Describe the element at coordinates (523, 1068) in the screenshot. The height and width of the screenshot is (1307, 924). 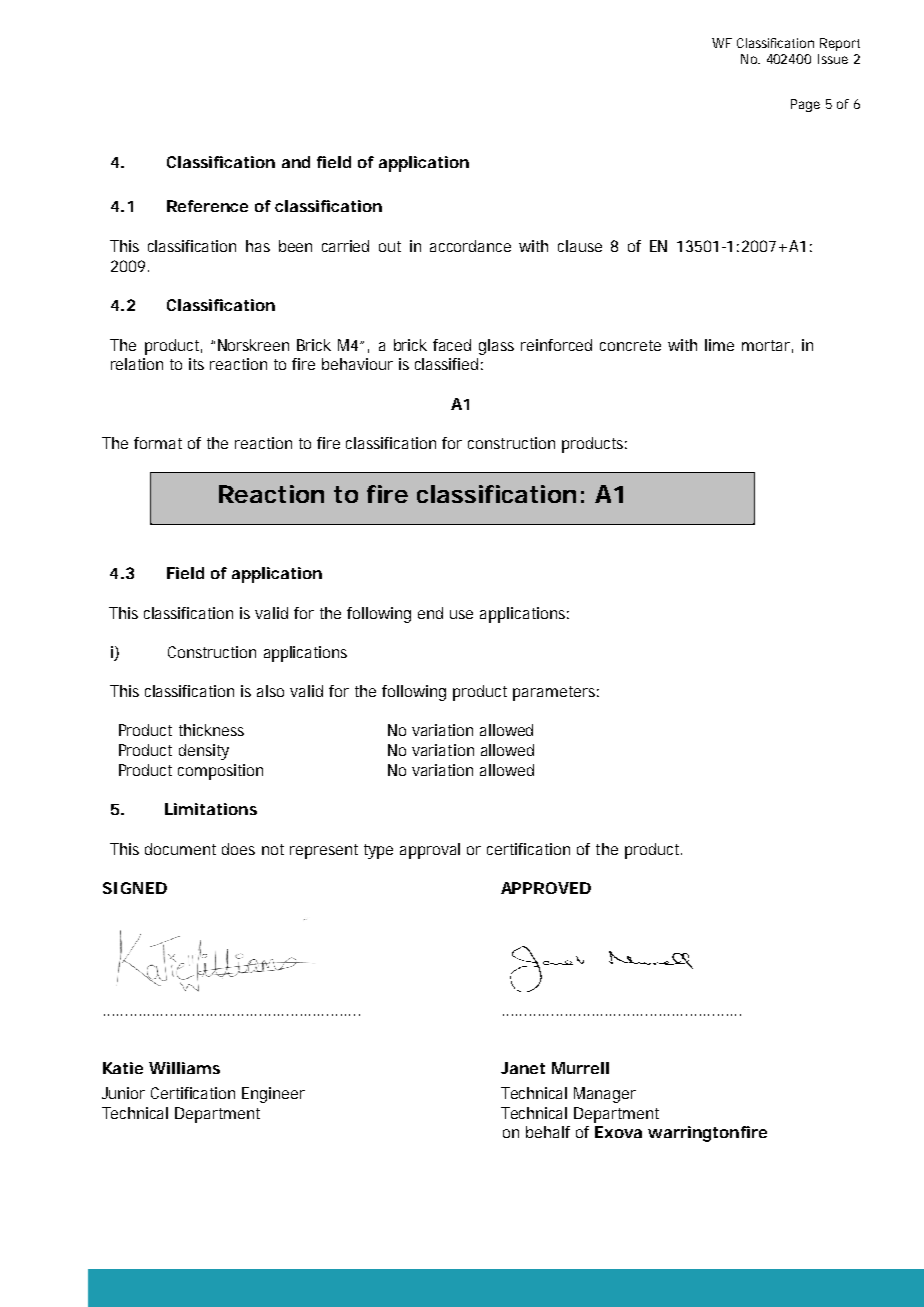
I see `Janet` at that location.
